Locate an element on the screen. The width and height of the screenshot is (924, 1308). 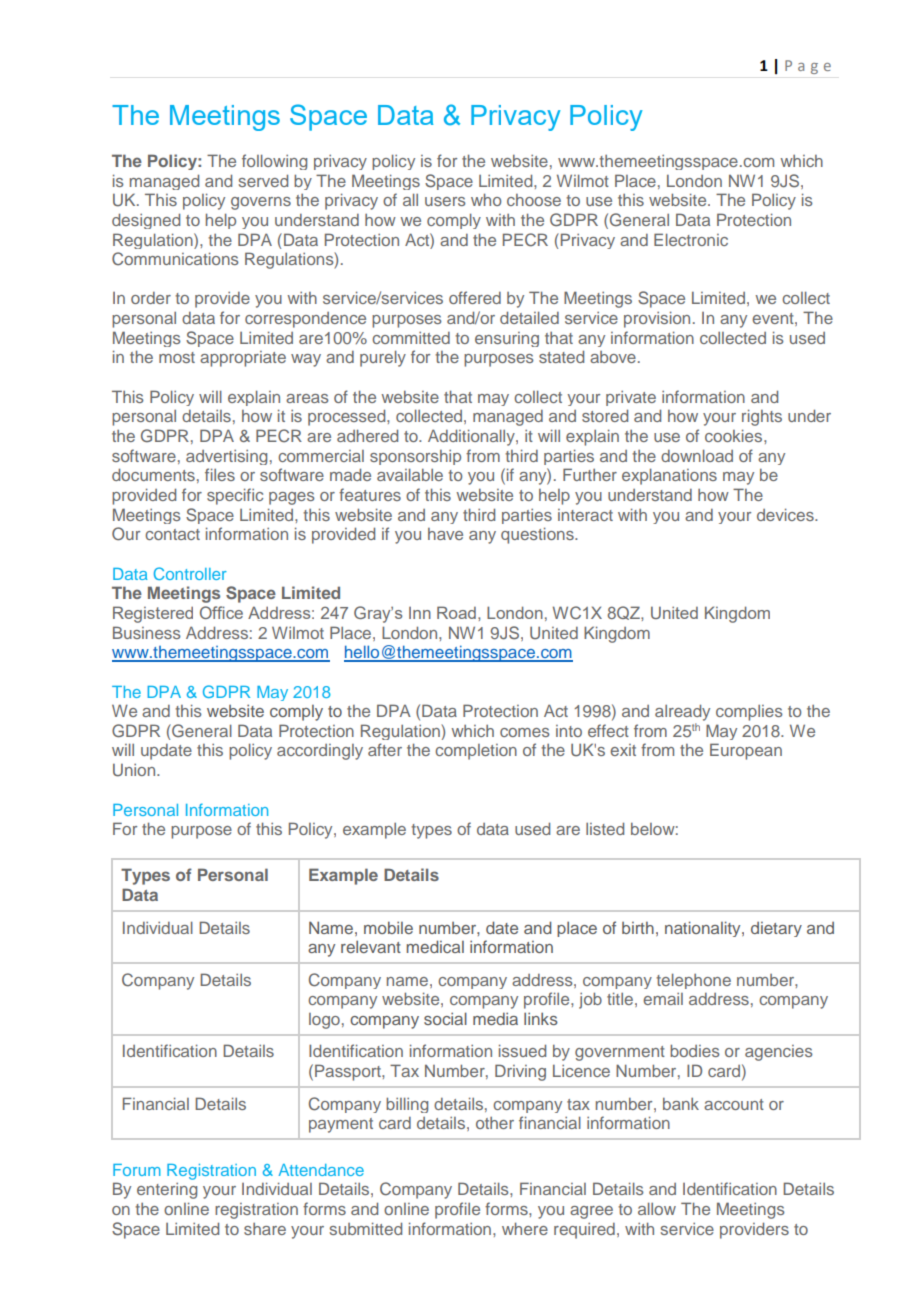
entering is located at coordinates (167, 1191).
